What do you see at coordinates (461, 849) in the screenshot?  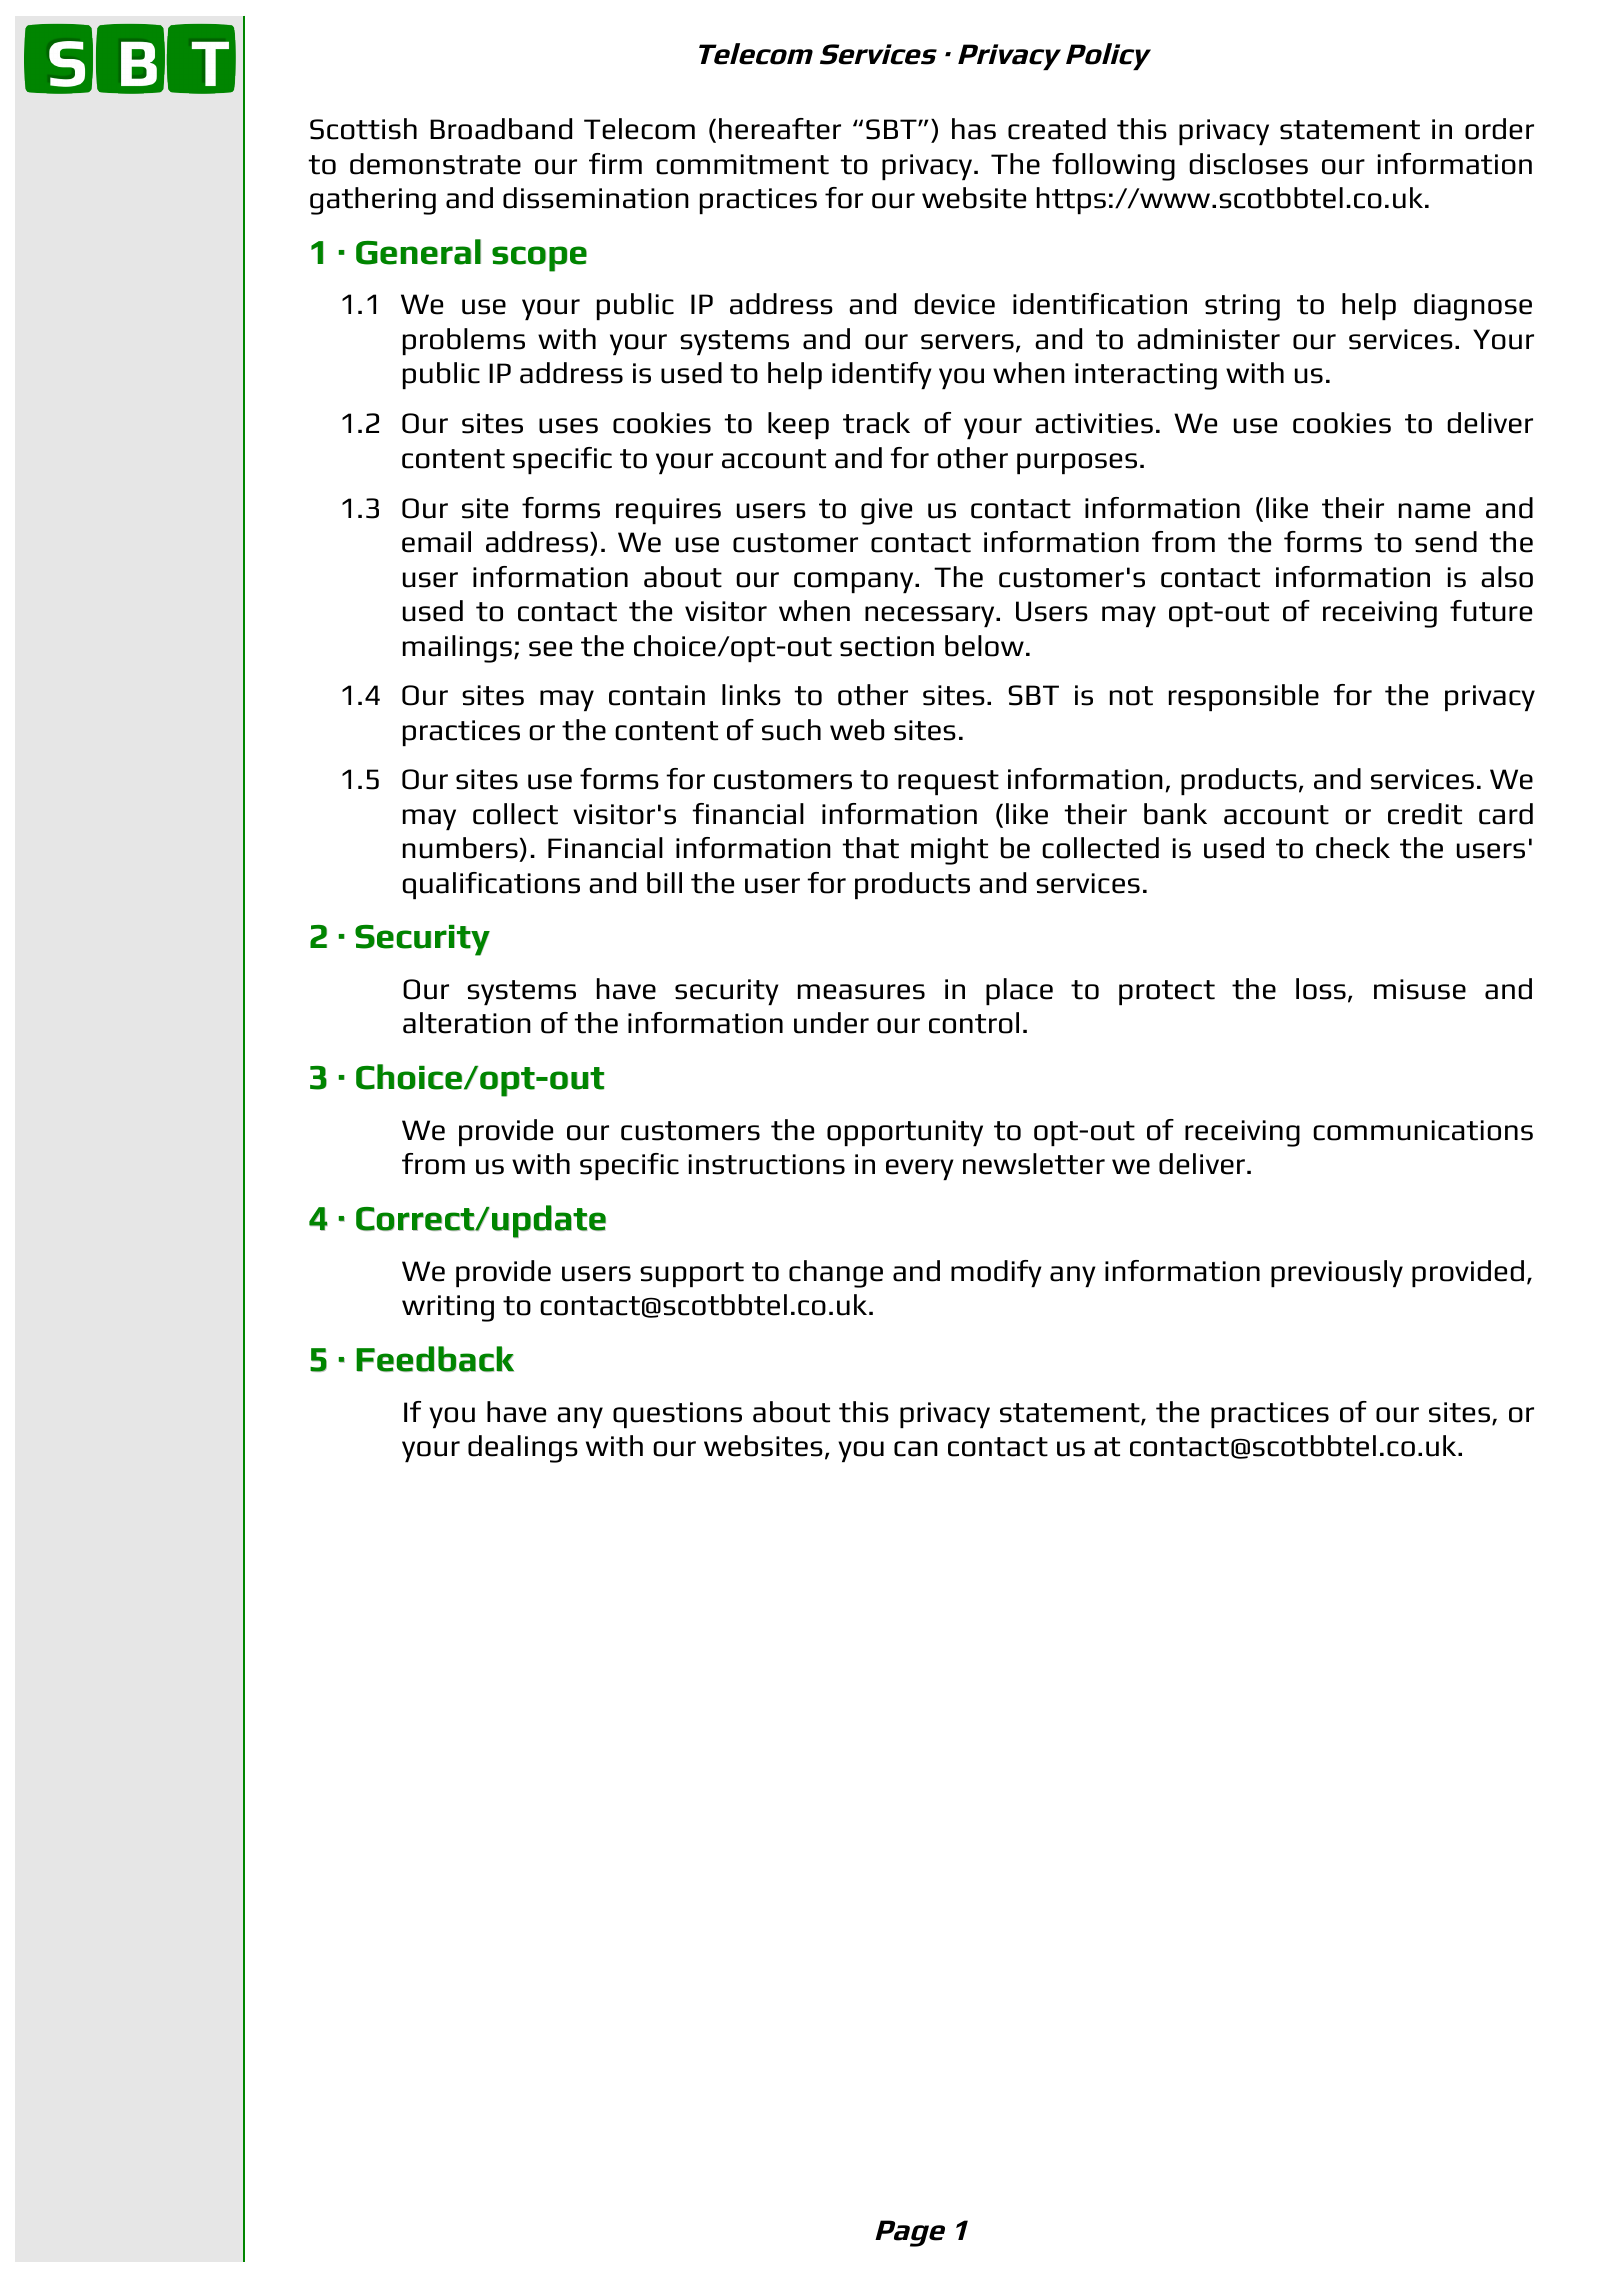 I see `numbers` at bounding box center [461, 849].
